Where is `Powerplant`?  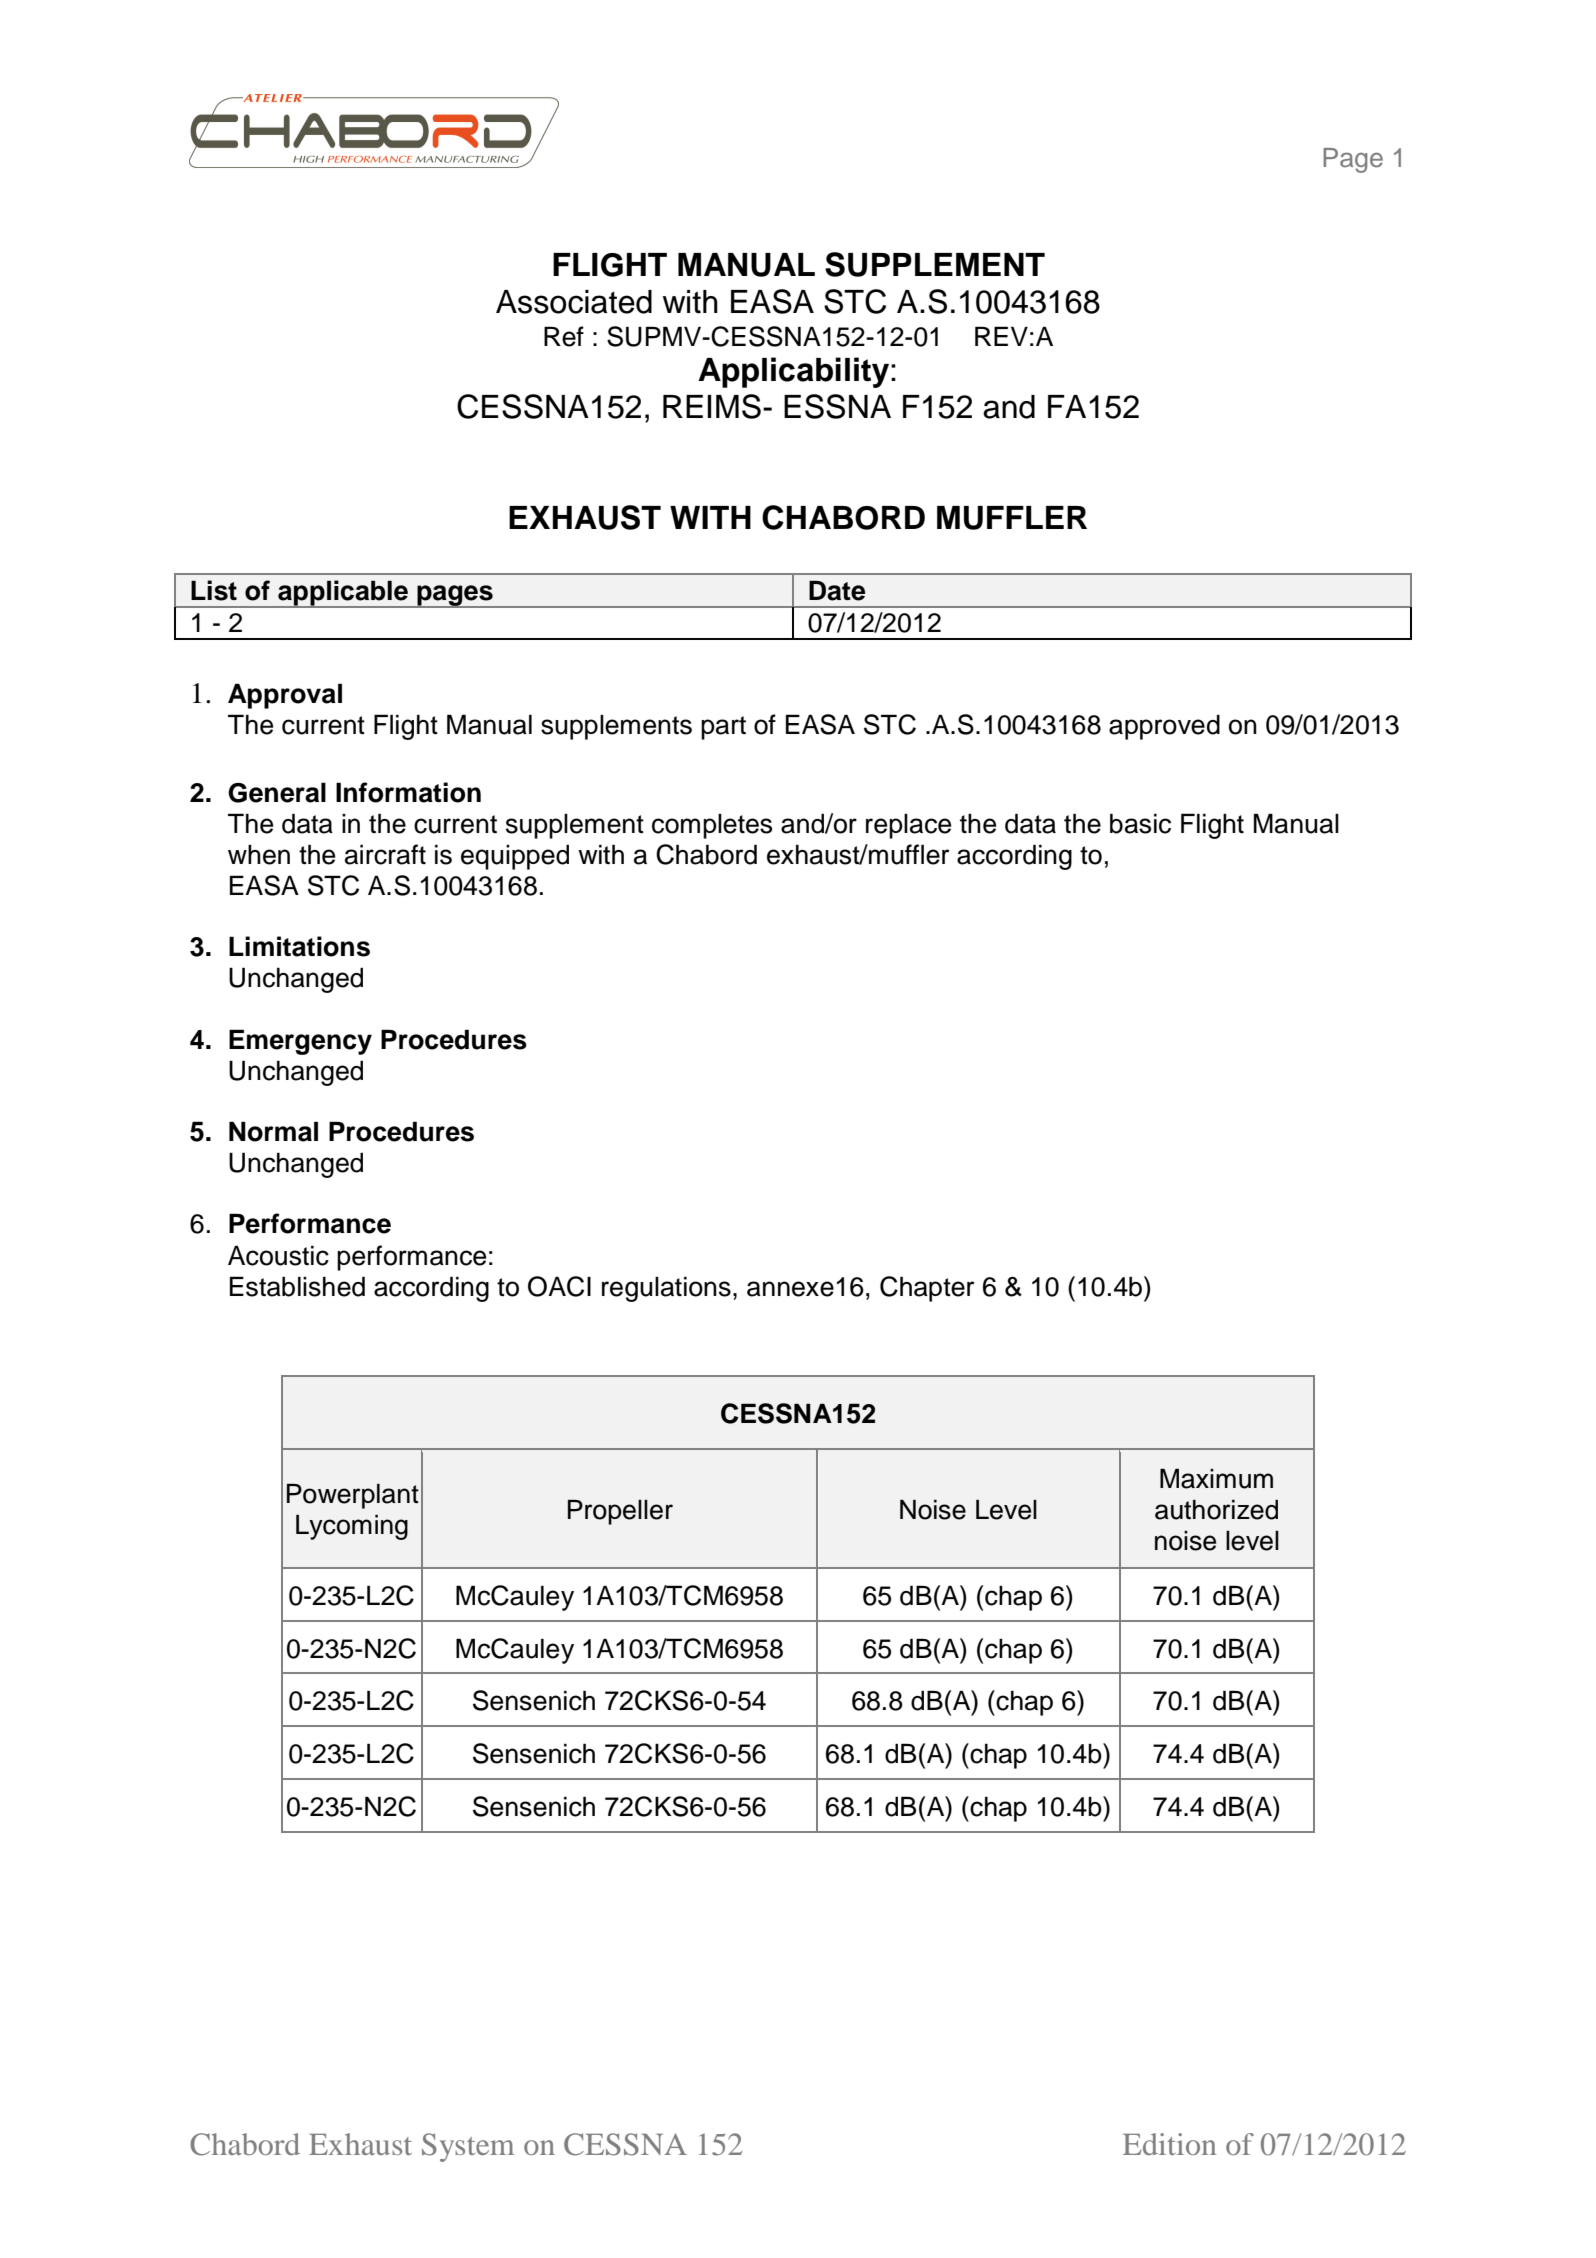 Powerplant is located at coordinates (353, 1496).
